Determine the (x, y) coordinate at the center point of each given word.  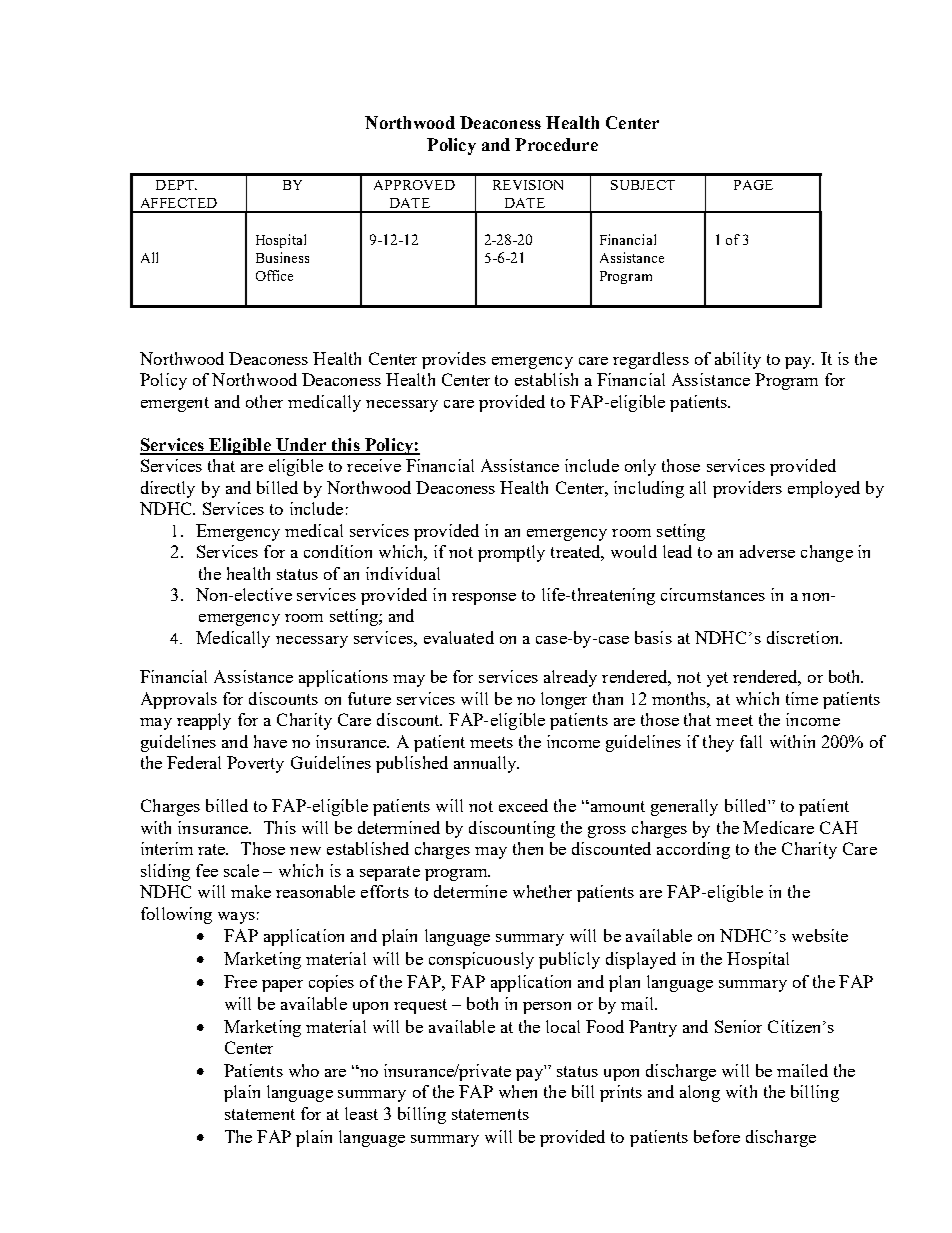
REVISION (528, 185)
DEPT (176, 185)
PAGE (753, 185)
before (717, 1136)
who (304, 1070)
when (518, 1091)
